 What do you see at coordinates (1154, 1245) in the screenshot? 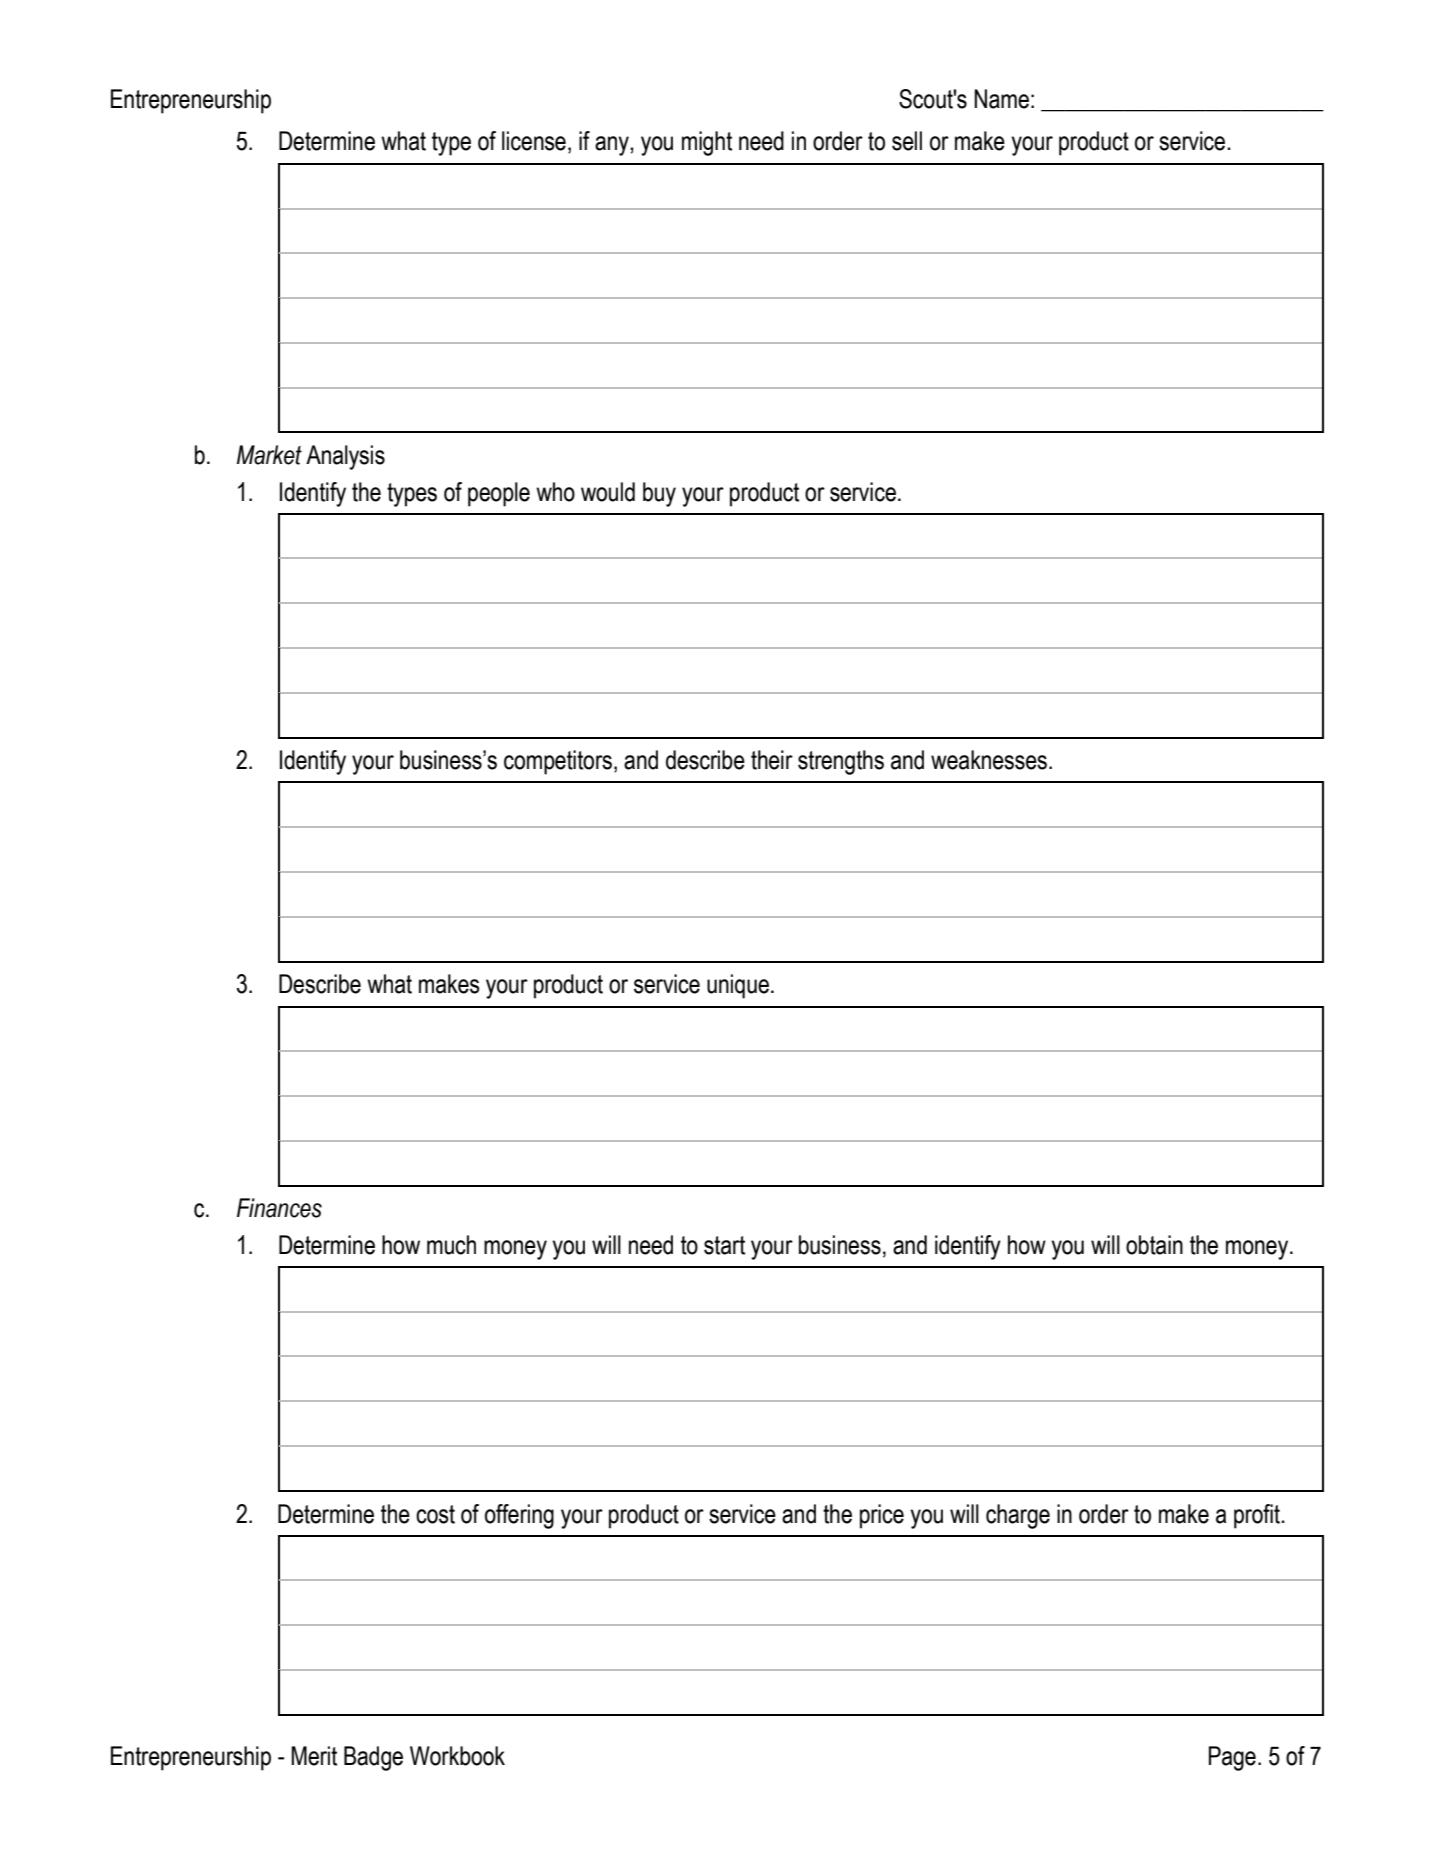
I see `obtain` at bounding box center [1154, 1245].
